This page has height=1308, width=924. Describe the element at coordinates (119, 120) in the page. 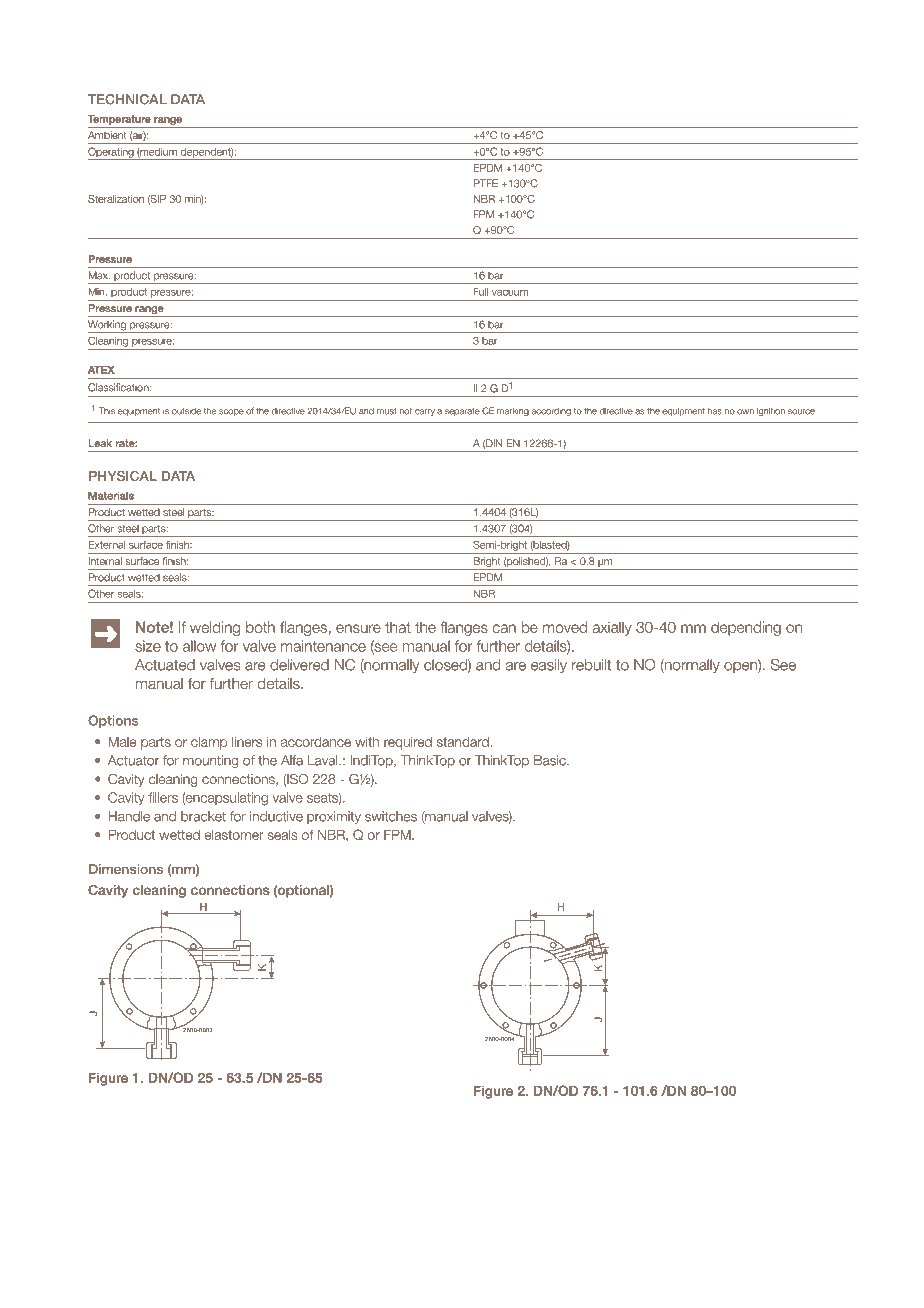

I see `Temperature` at that location.
